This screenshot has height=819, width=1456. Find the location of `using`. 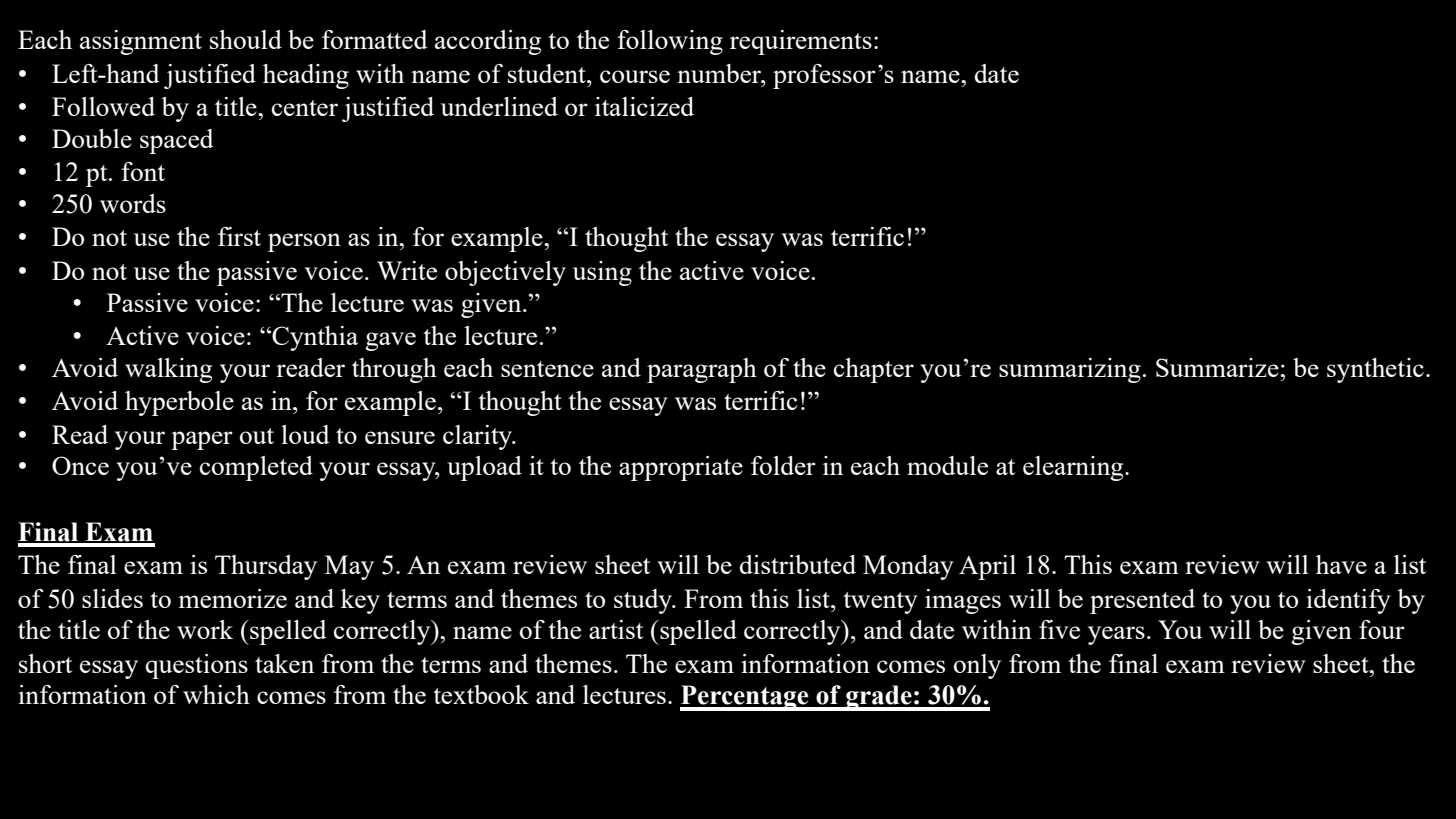

using is located at coordinates (602, 273).
